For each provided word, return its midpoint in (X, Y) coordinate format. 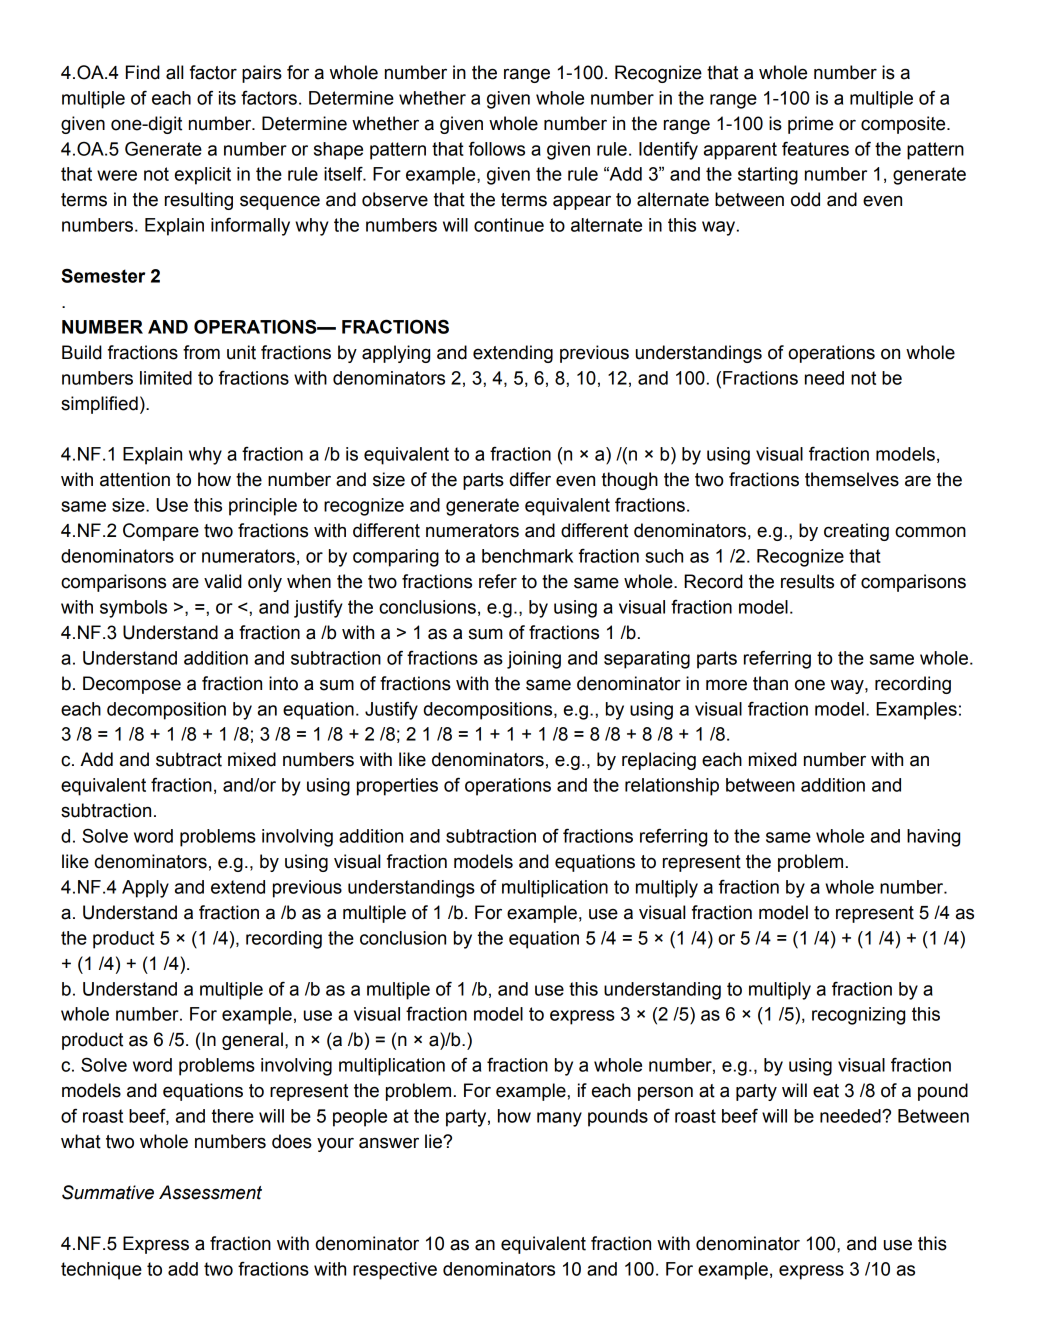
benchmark (527, 556)
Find (143, 72)
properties (397, 787)
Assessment (210, 1192)
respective (395, 1271)
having (933, 838)
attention (135, 479)
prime (810, 125)
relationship (672, 787)
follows (497, 149)
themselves (852, 479)
